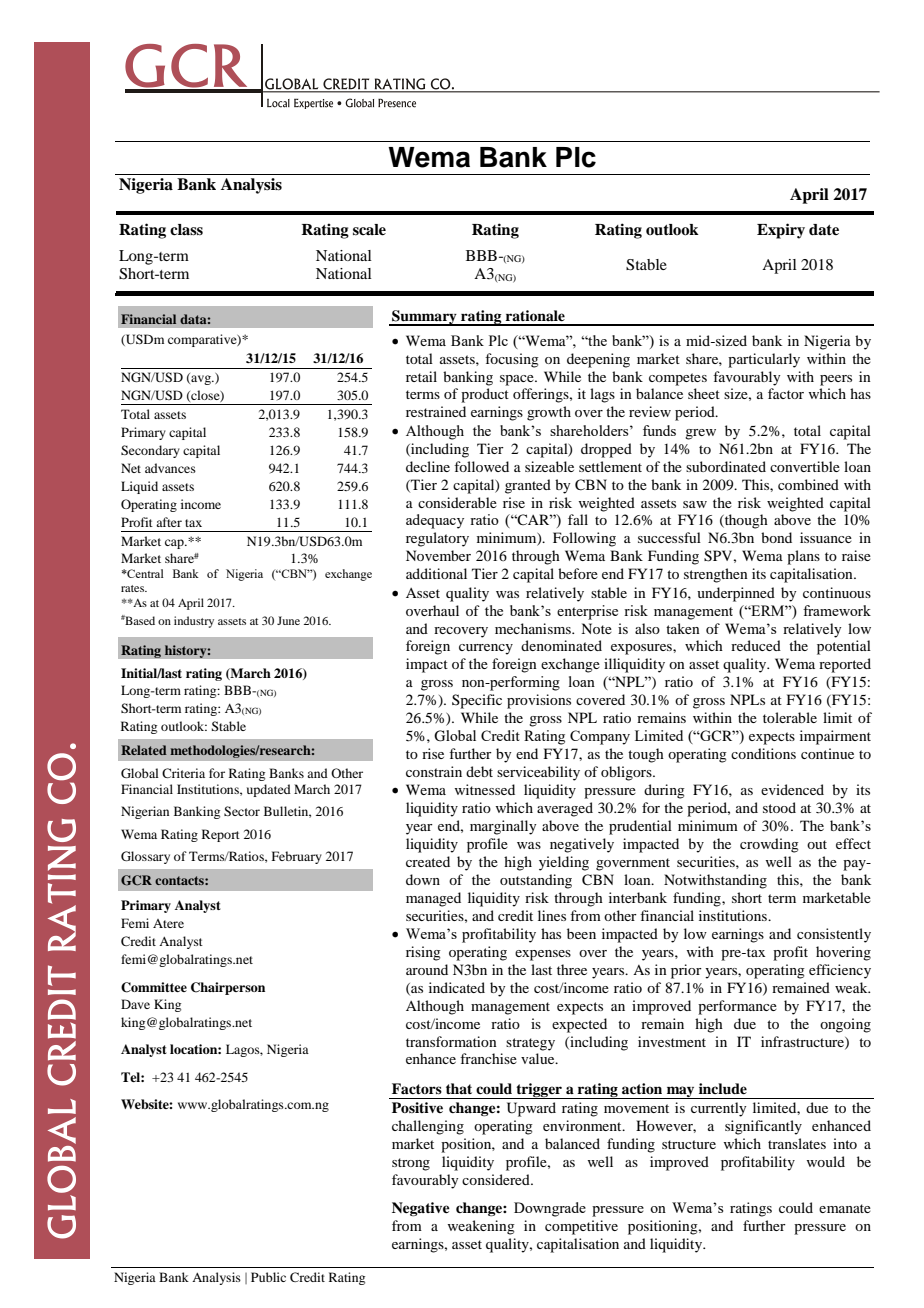  I want to click on class, so click(186, 230).
